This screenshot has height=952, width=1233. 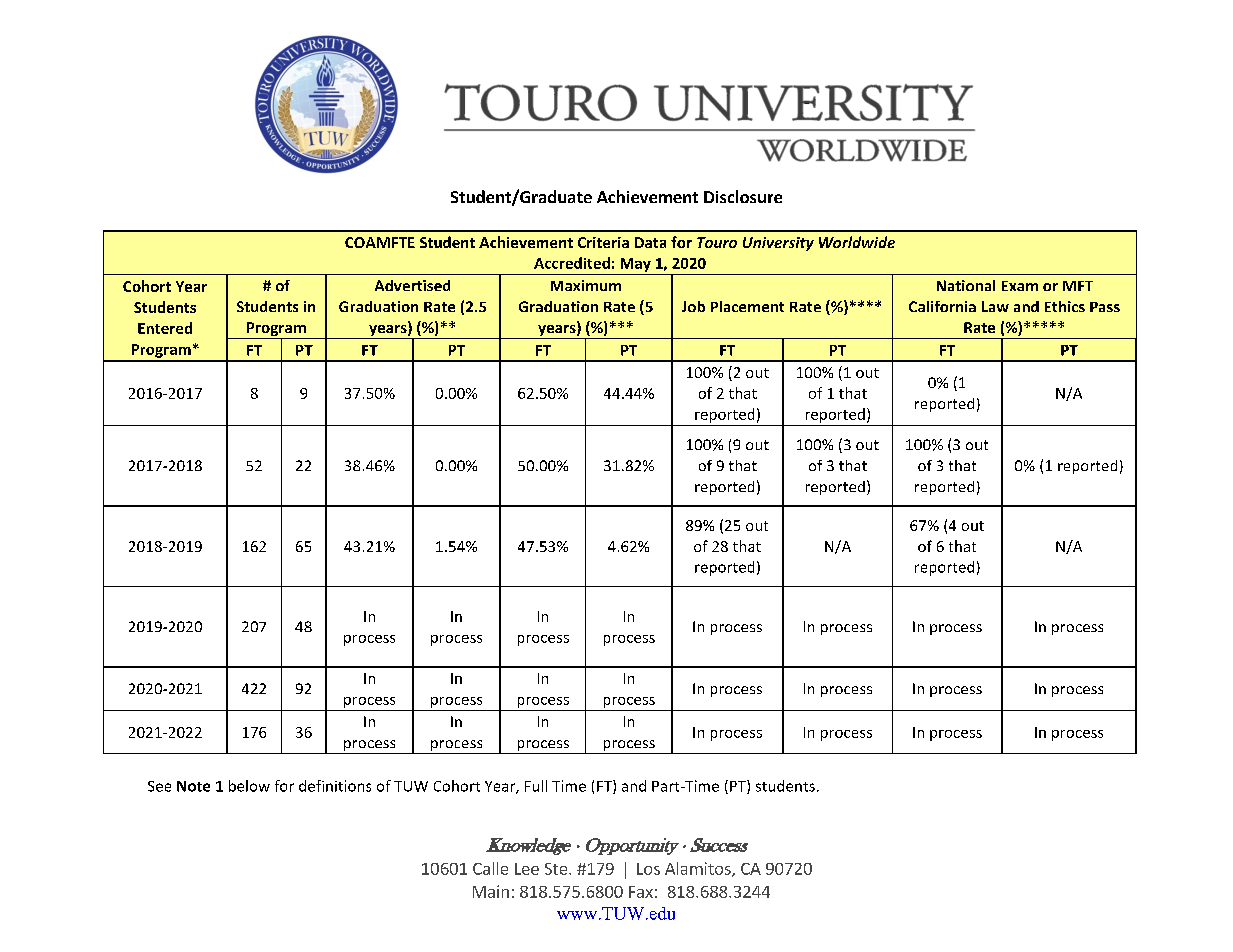 I want to click on Worldwide, so click(x=857, y=242).
